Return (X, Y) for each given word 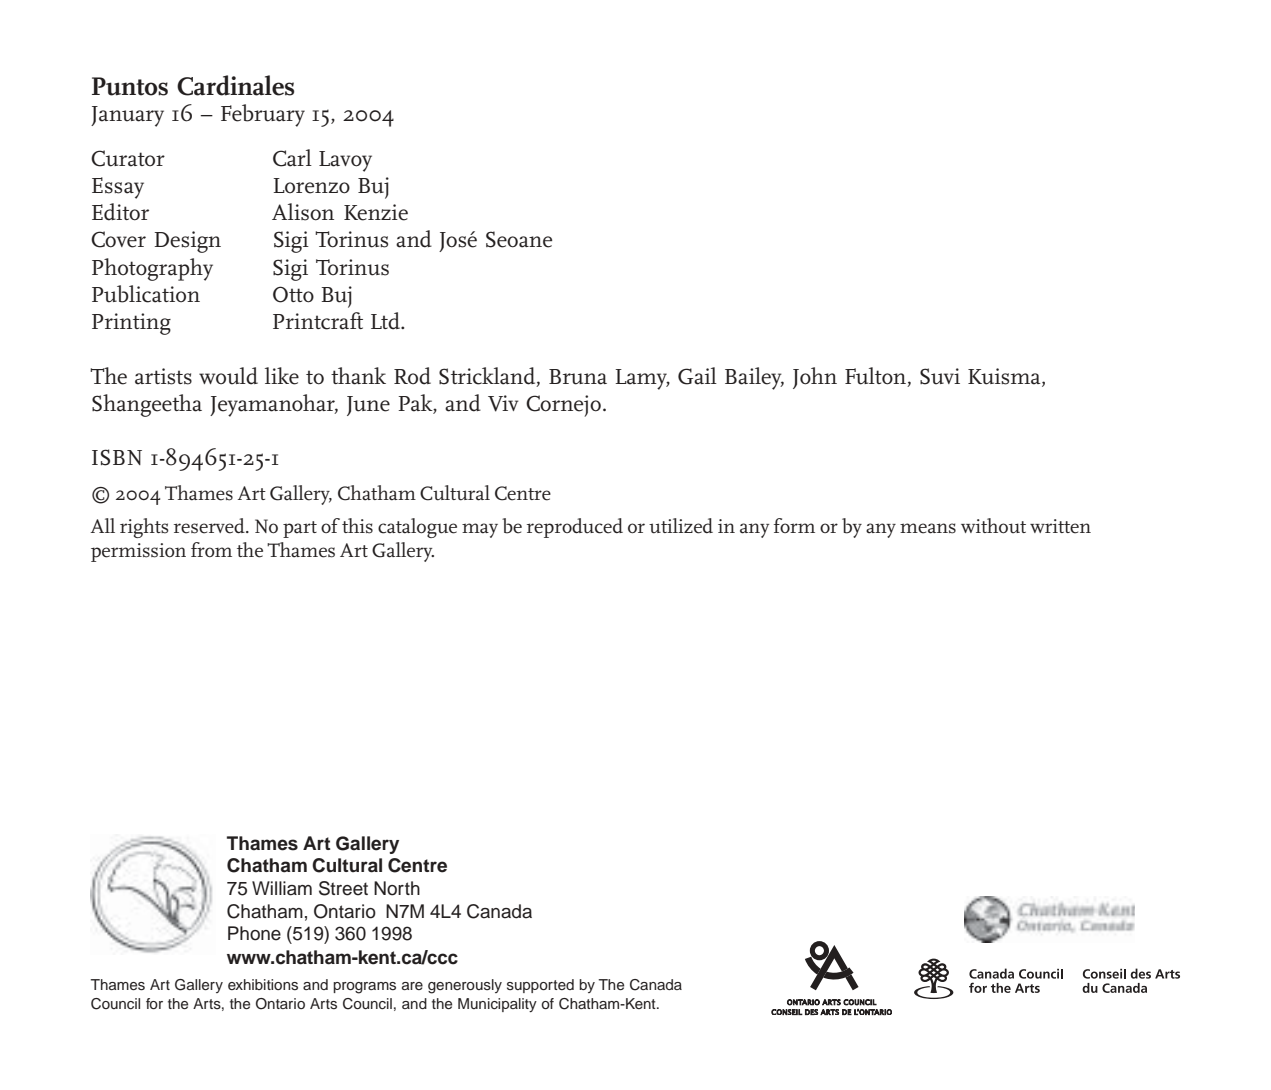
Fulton (875, 376)
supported (540, 986)
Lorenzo (311, 186)
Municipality (497, 1005)
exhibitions (263, 984)
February (263, 115)
